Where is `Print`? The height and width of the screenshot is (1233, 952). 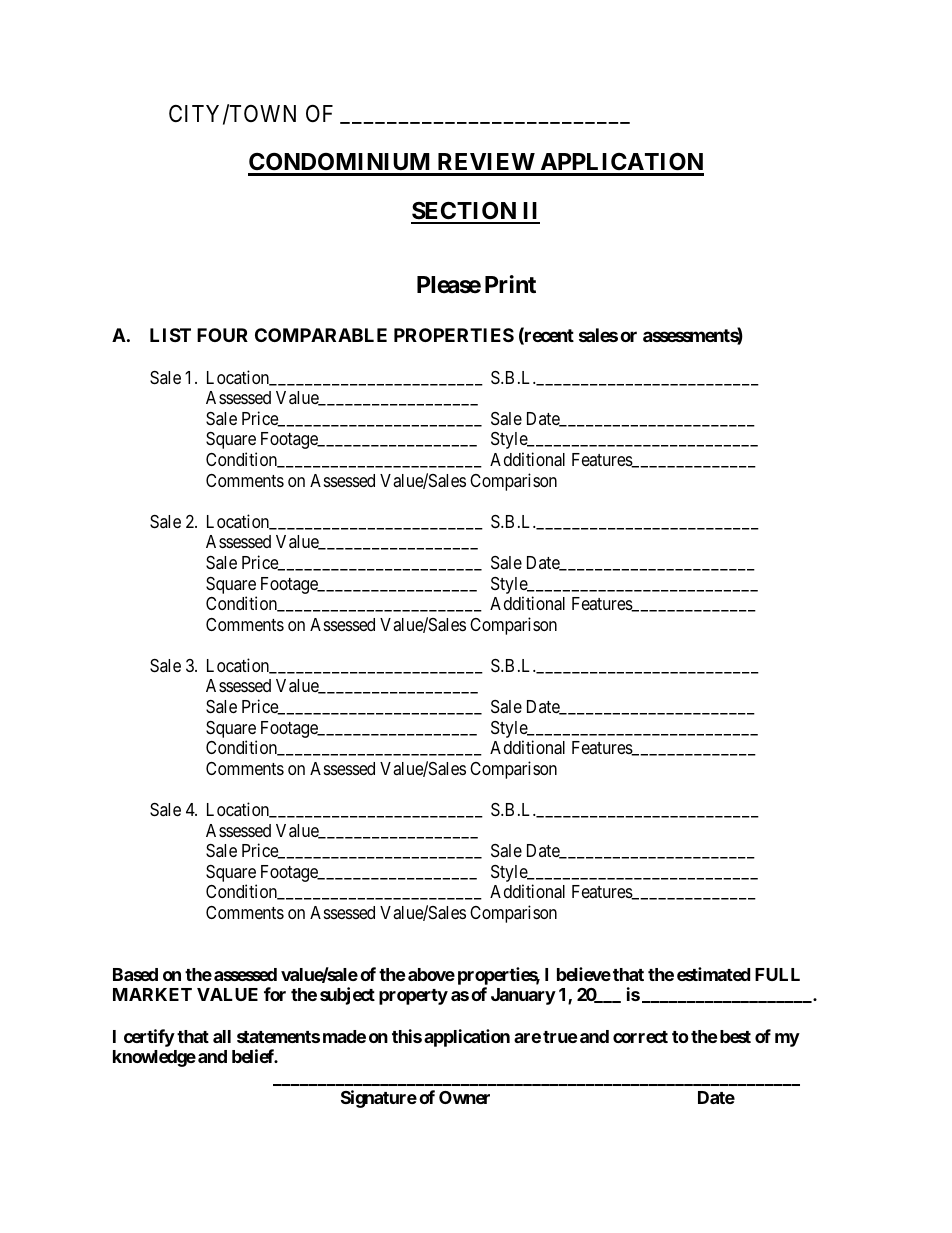 Print is located at coordinates (510, 284).
